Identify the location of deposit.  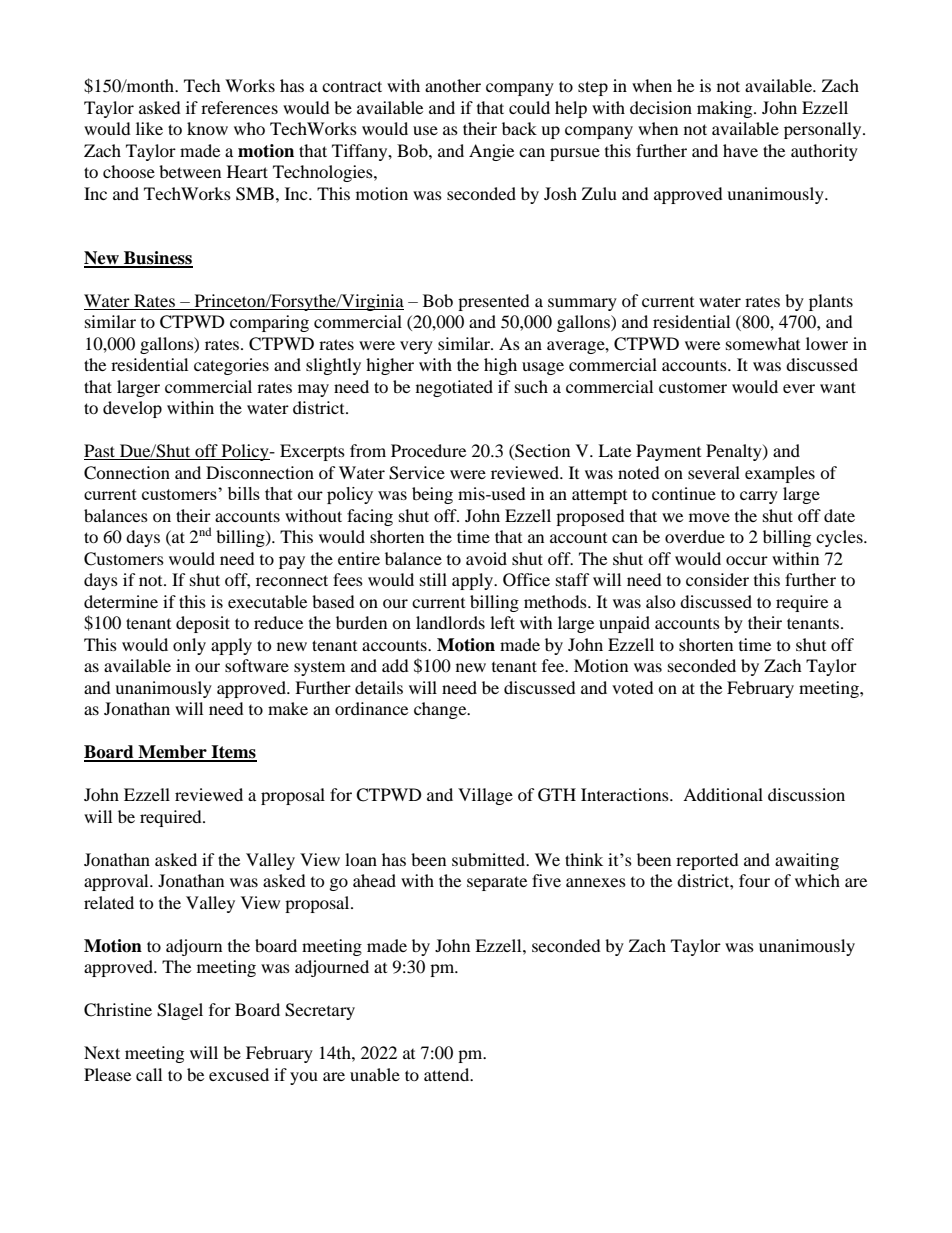
(203, 624).
